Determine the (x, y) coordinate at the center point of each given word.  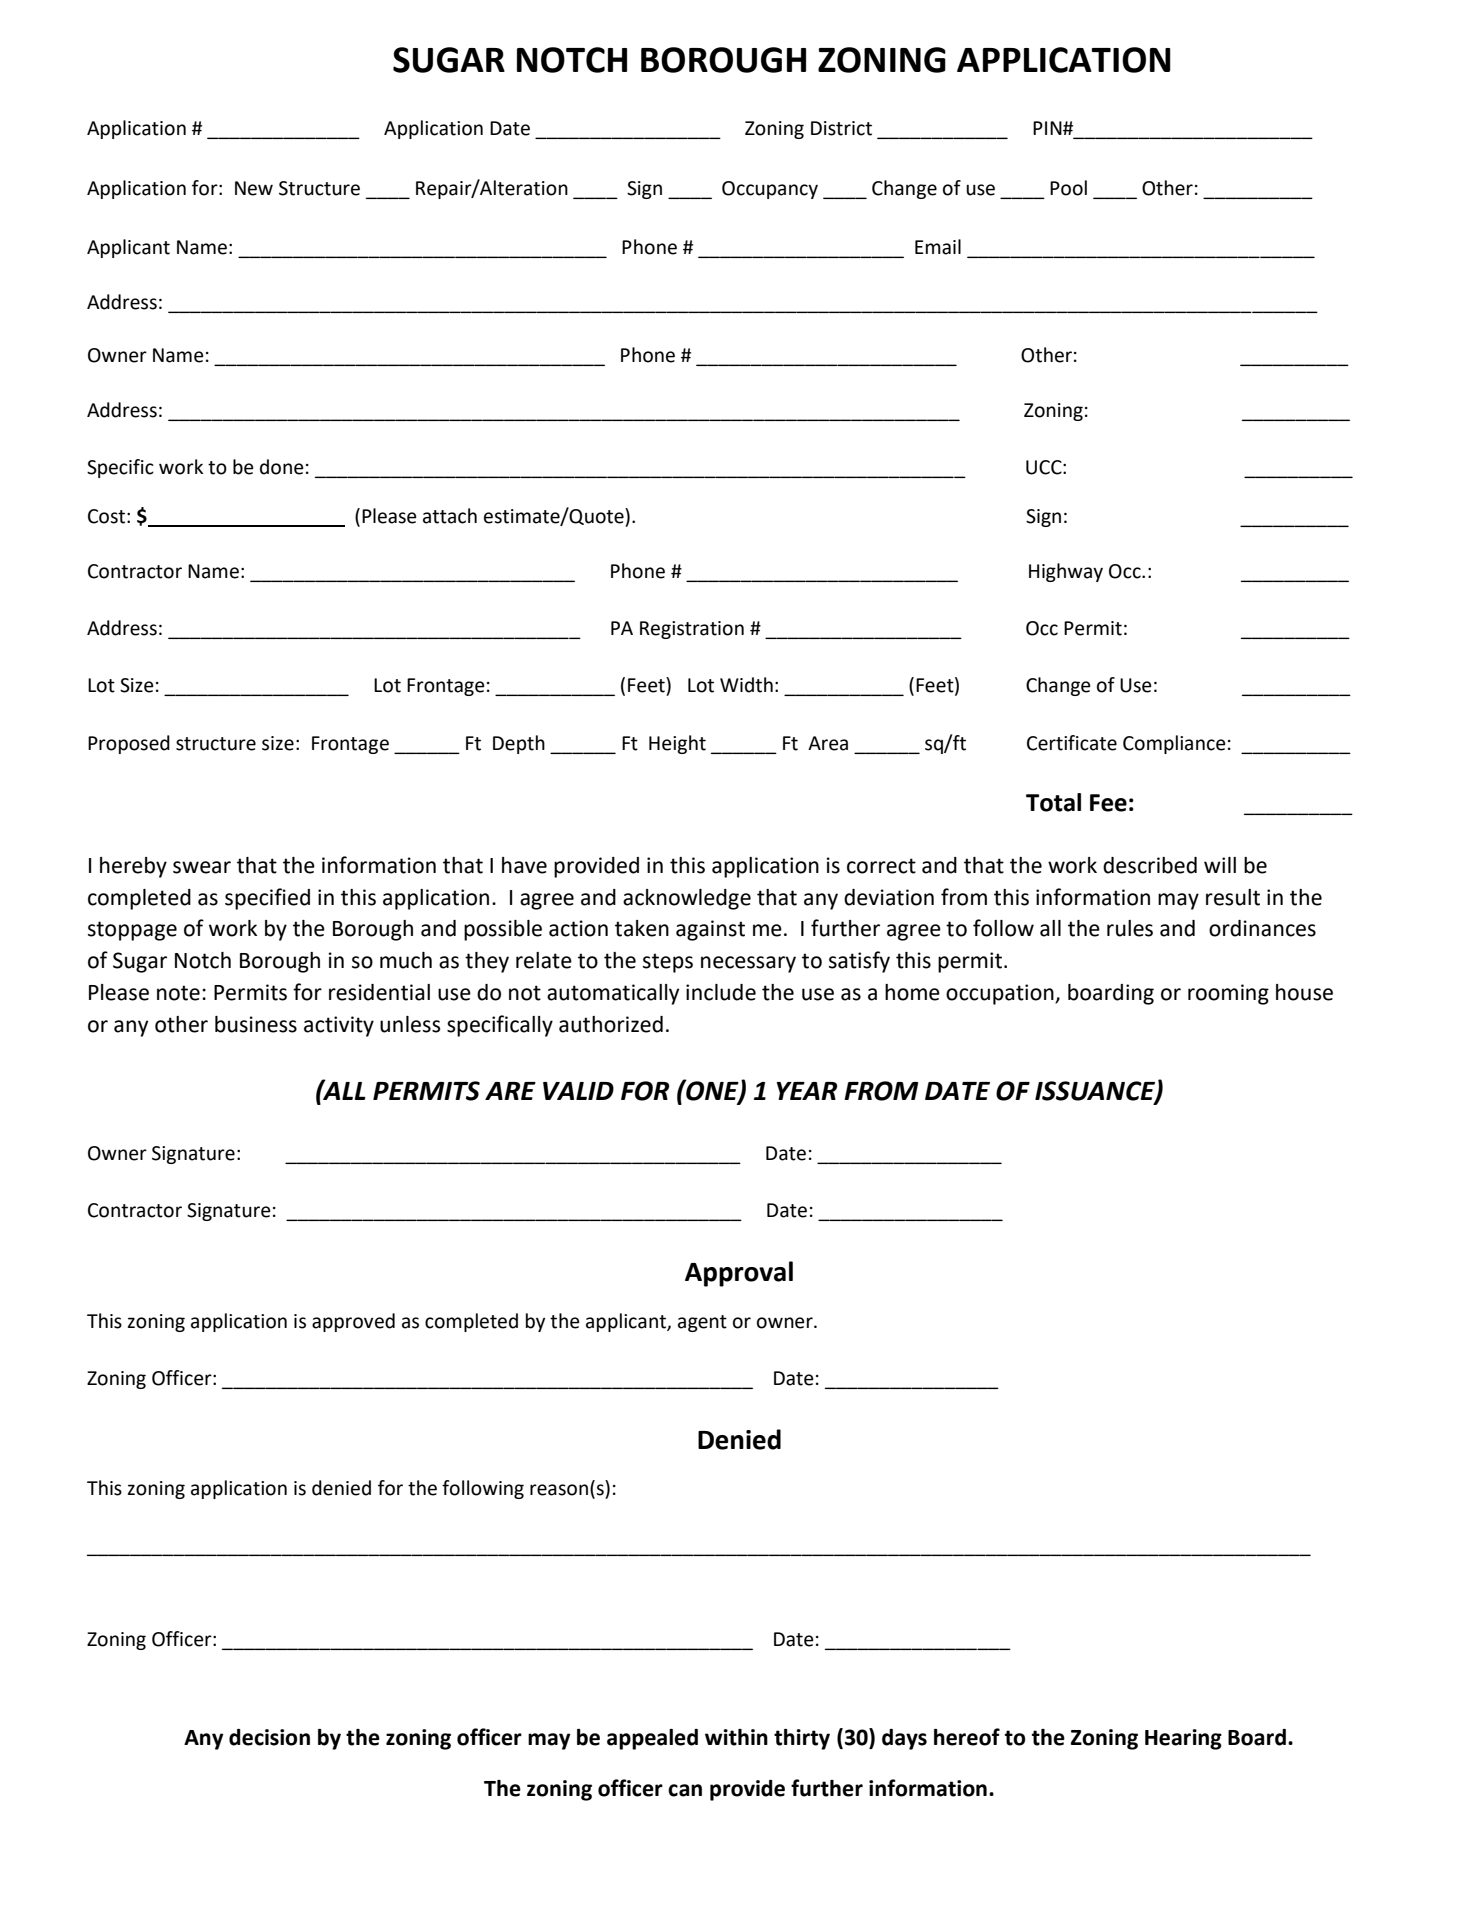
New (254, 188)
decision (269, 1737)
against (710, 930)
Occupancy (770, 190)
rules (1130, 928)
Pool (1068, 188)
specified (267, 899)
